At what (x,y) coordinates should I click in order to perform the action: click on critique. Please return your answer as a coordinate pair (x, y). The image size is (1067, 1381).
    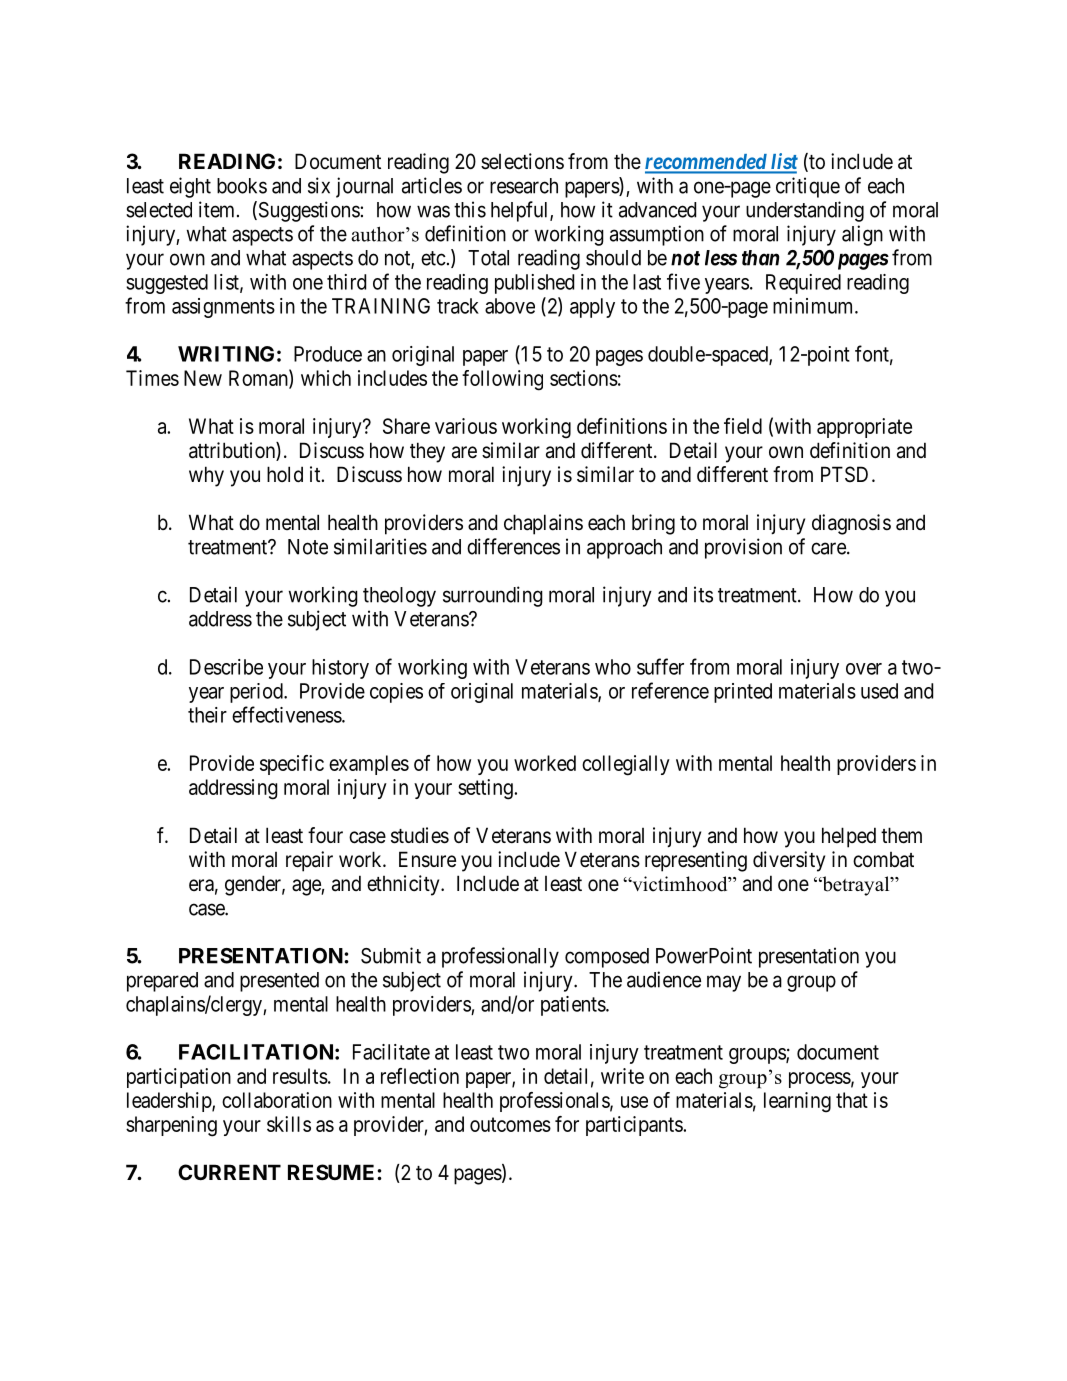
    Looking at the image, I should click on (808, 187).
